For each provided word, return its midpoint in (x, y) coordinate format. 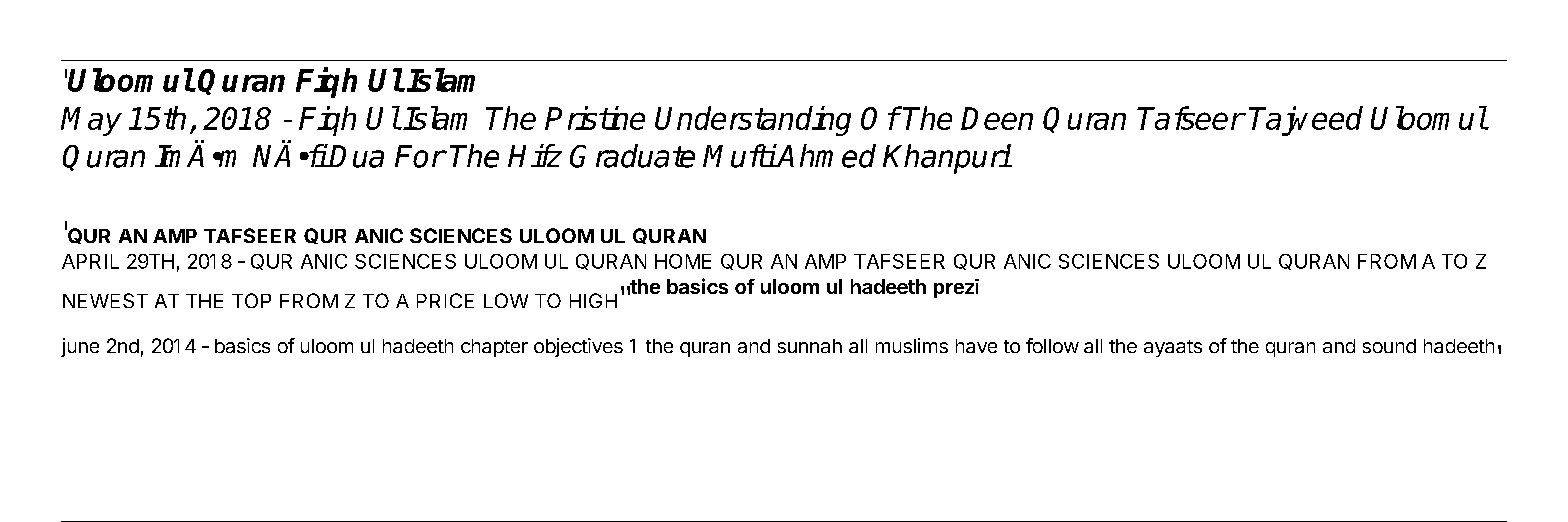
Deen (997, 118)
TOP (251, 300)
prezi (956, 288)
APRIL (90, 261)
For (420, 156)
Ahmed (826, 156)
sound (1389, 346)
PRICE (445, 300)
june (80, 347)
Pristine (595, 118)
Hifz (535, 155)
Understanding (753, 121)
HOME (683, 261)
